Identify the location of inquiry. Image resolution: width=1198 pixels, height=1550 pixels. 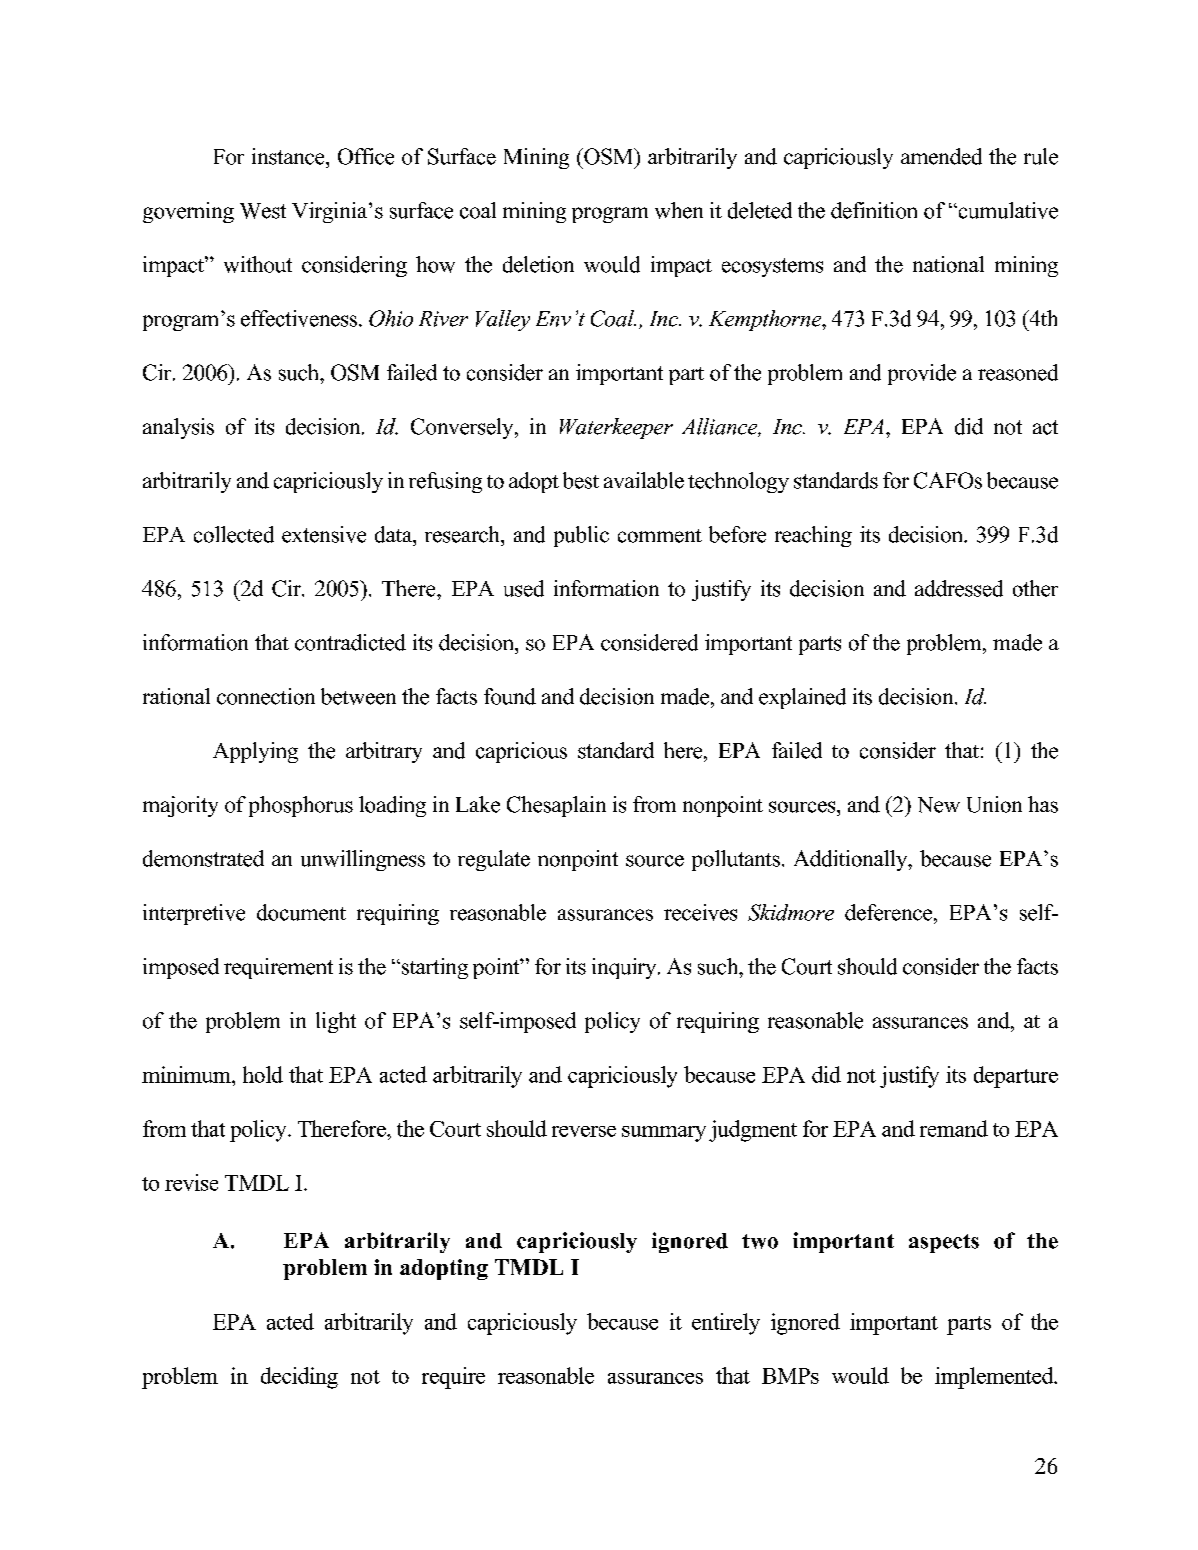
(625, 968).
